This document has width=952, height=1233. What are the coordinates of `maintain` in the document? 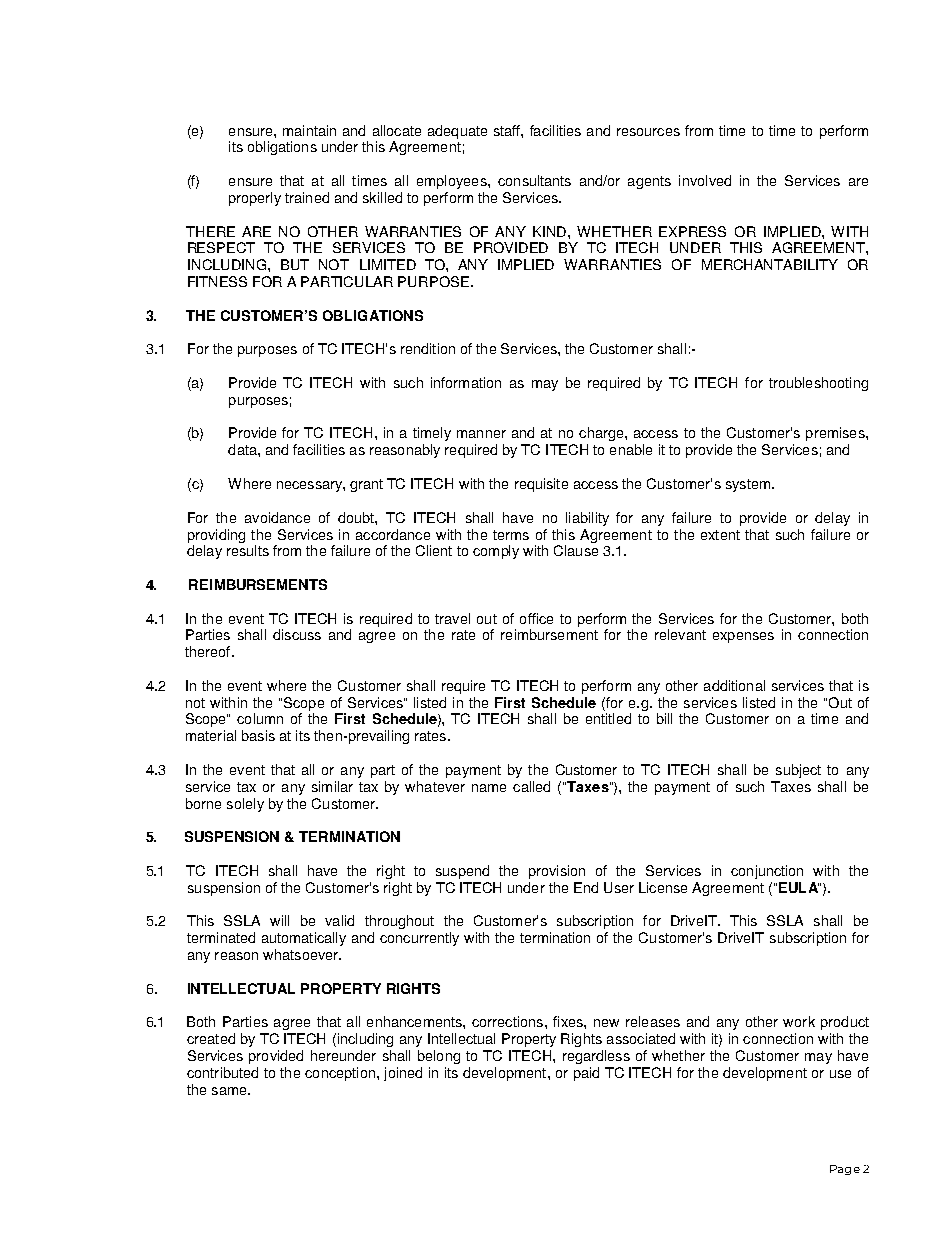 It's located at (309, 130).
